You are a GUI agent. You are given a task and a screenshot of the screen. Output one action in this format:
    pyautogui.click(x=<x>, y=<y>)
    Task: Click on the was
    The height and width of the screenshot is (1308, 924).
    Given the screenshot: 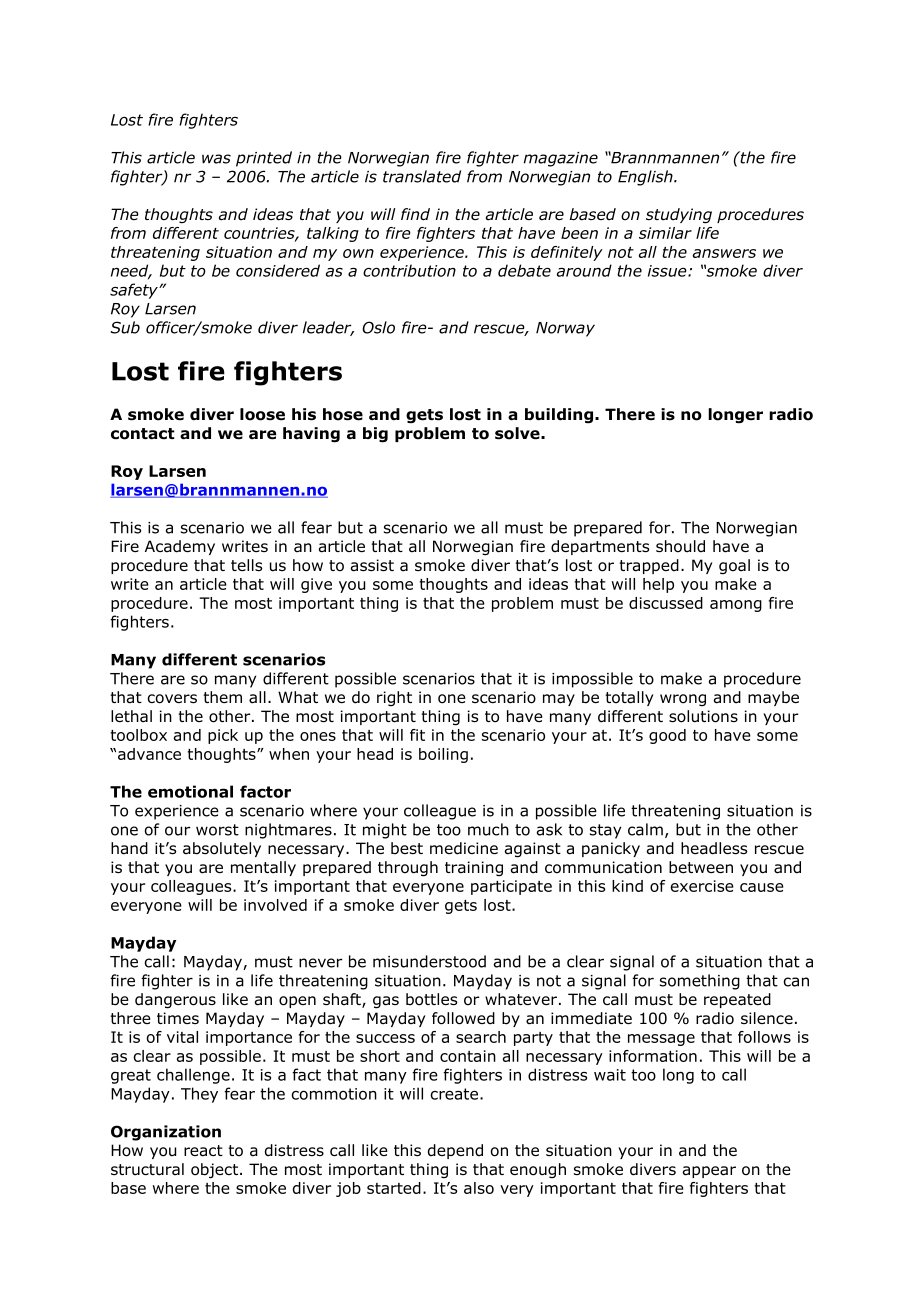 What is the action you would take?
    pyautogui.click(x=216, y=159)
